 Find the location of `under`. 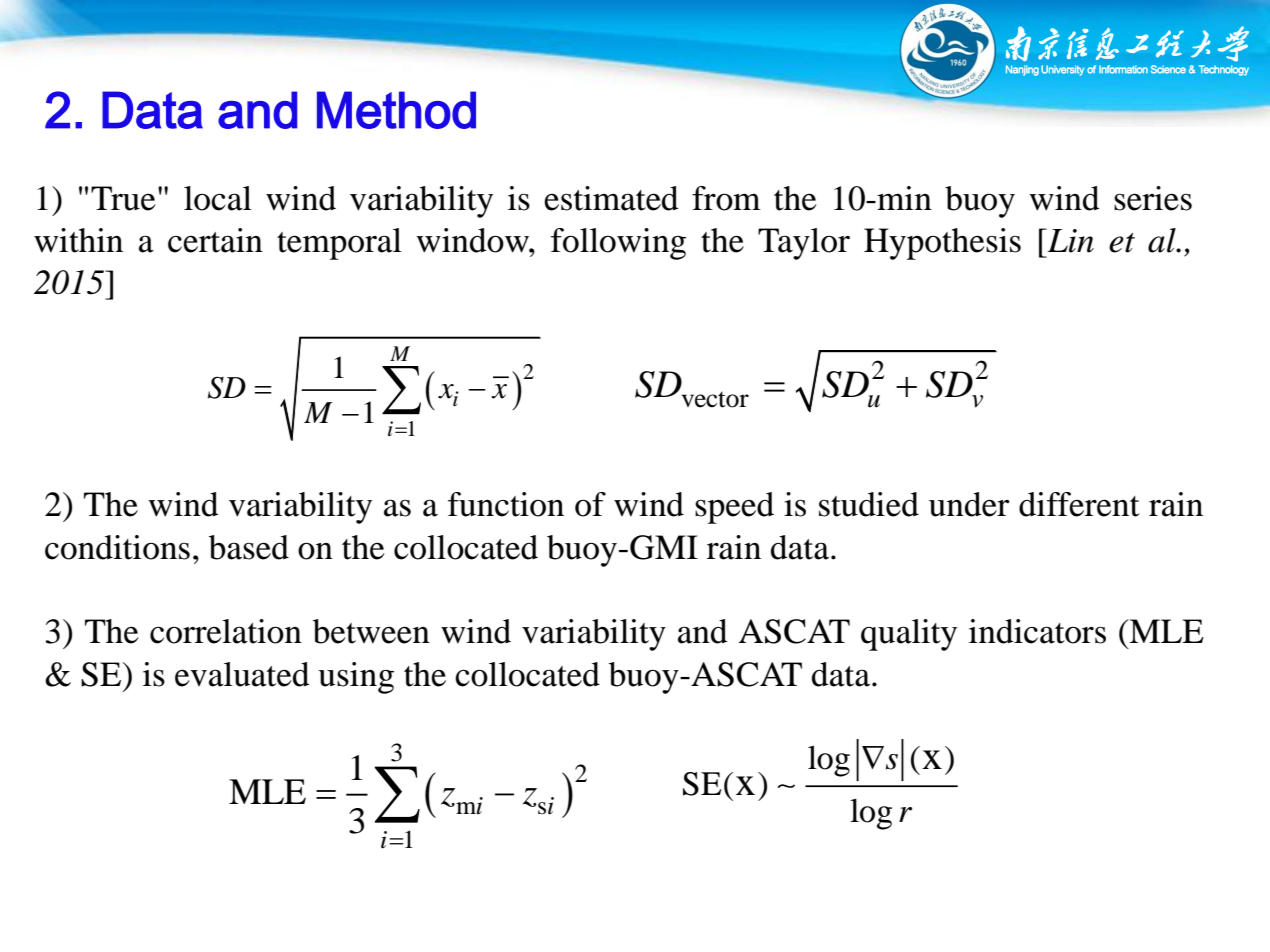

under is located at coordinates (969, 504).
